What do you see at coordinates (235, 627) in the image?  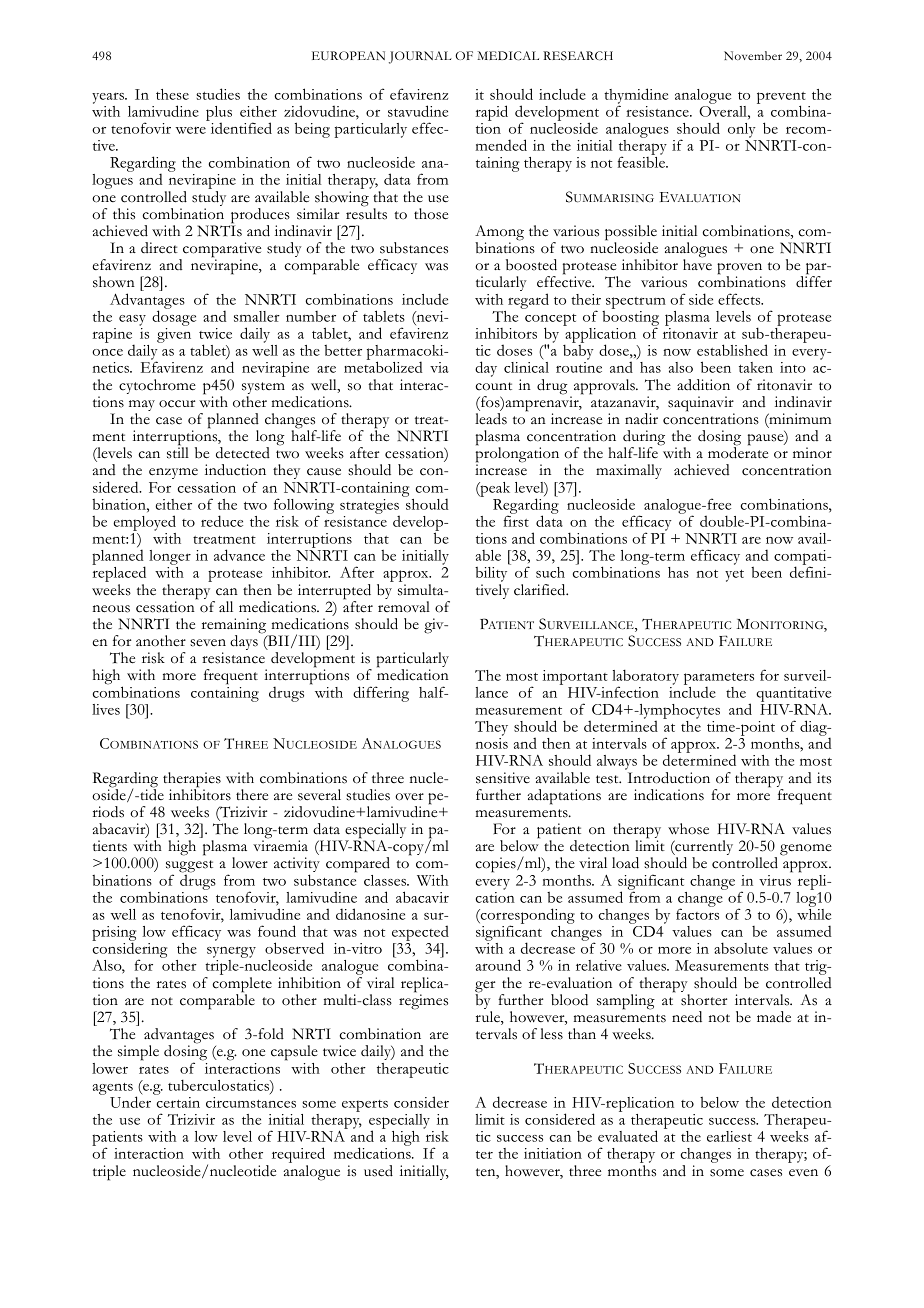 I see `remaining` at bounding box center [235, 627].
